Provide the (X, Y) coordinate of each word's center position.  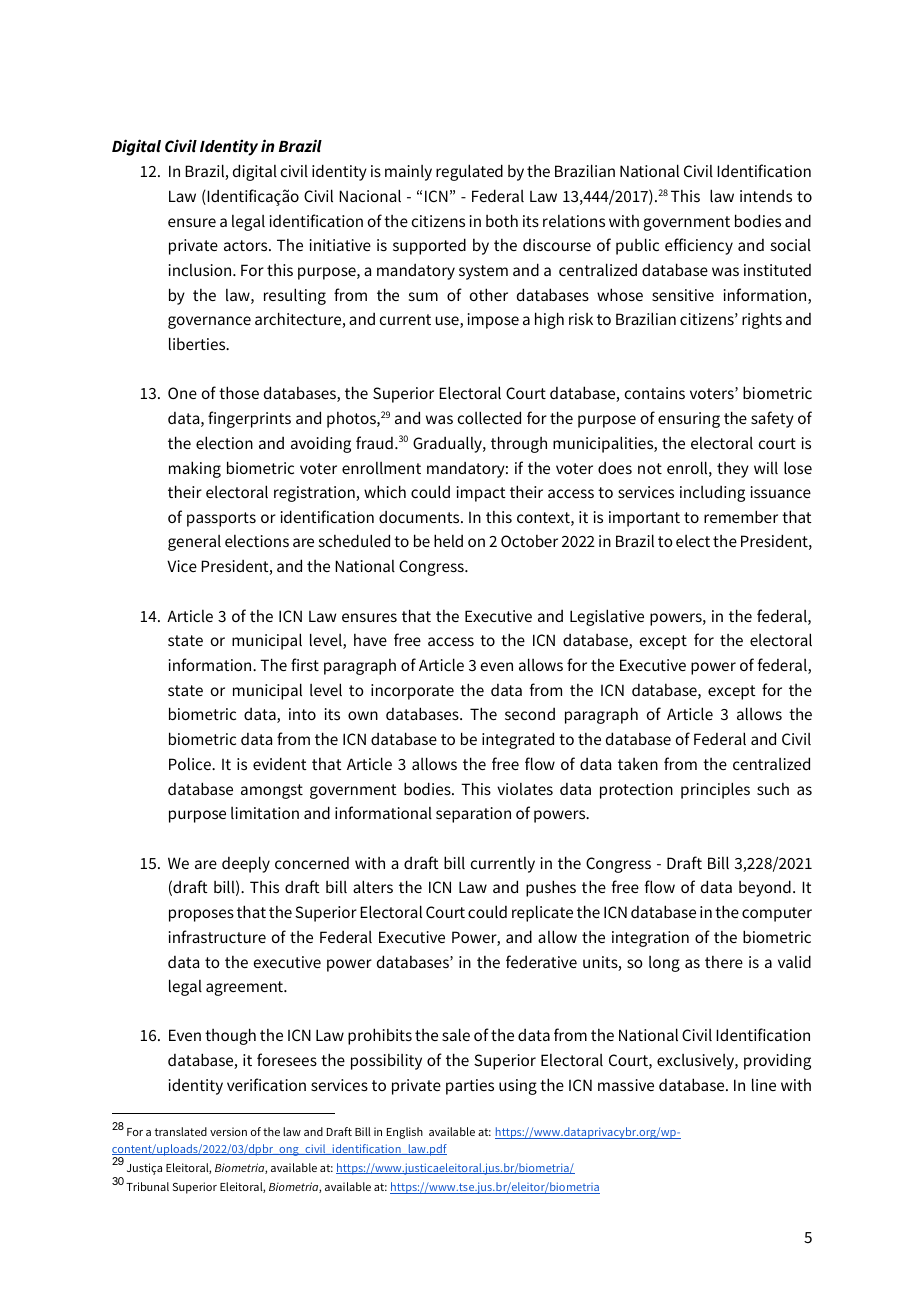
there (724, 962)
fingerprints (249, 419)
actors (247, 245)
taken (638, 764)
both (502, 220)
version (228, 1131)
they (733, 470)
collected (489, 417)
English (405, 1133)
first (305, 664)
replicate (542, 913)
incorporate (412, 692)
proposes (201, 915)
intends (766, 196)
